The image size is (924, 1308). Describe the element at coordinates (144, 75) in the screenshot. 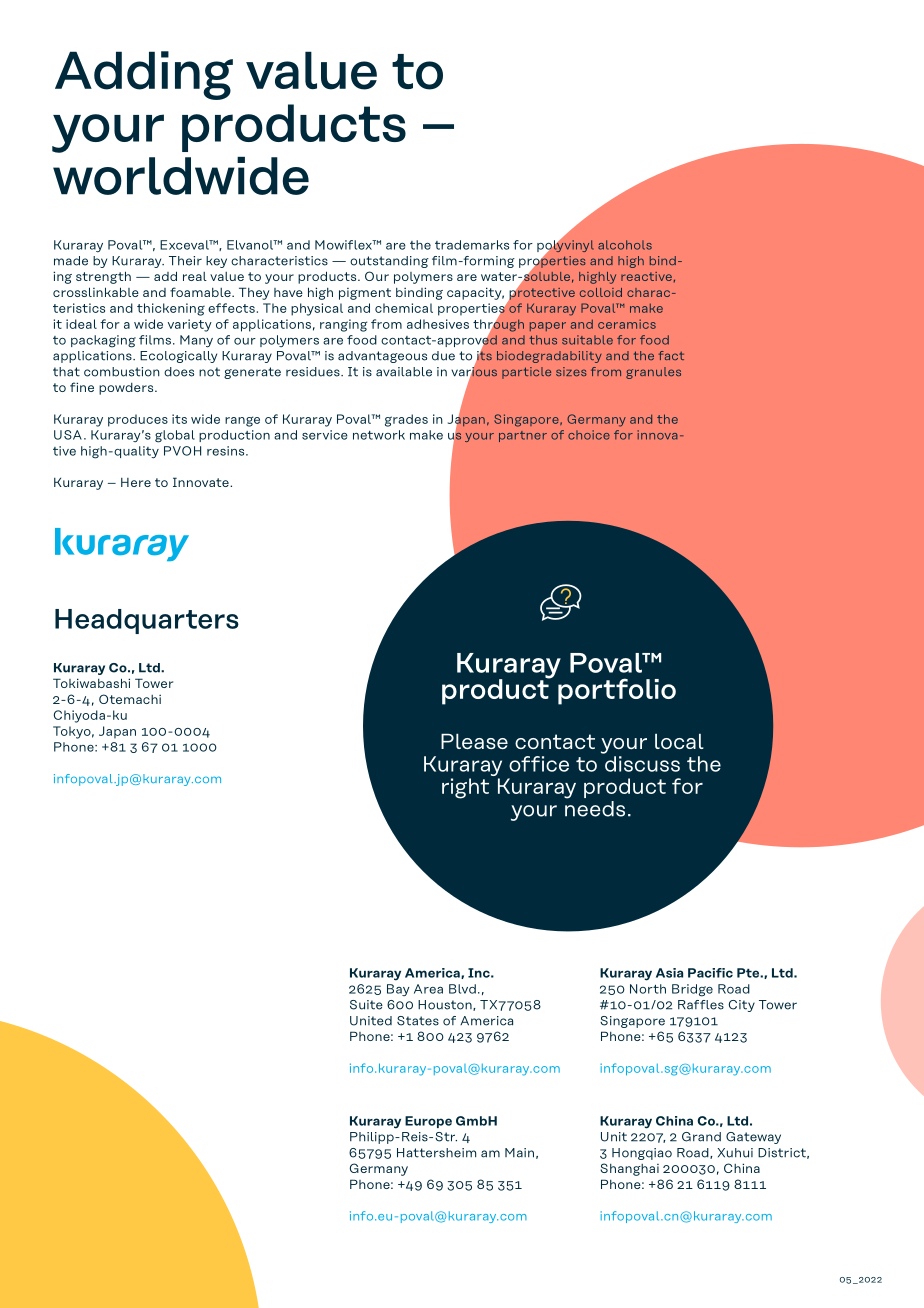

I see `Adding` at that location.
